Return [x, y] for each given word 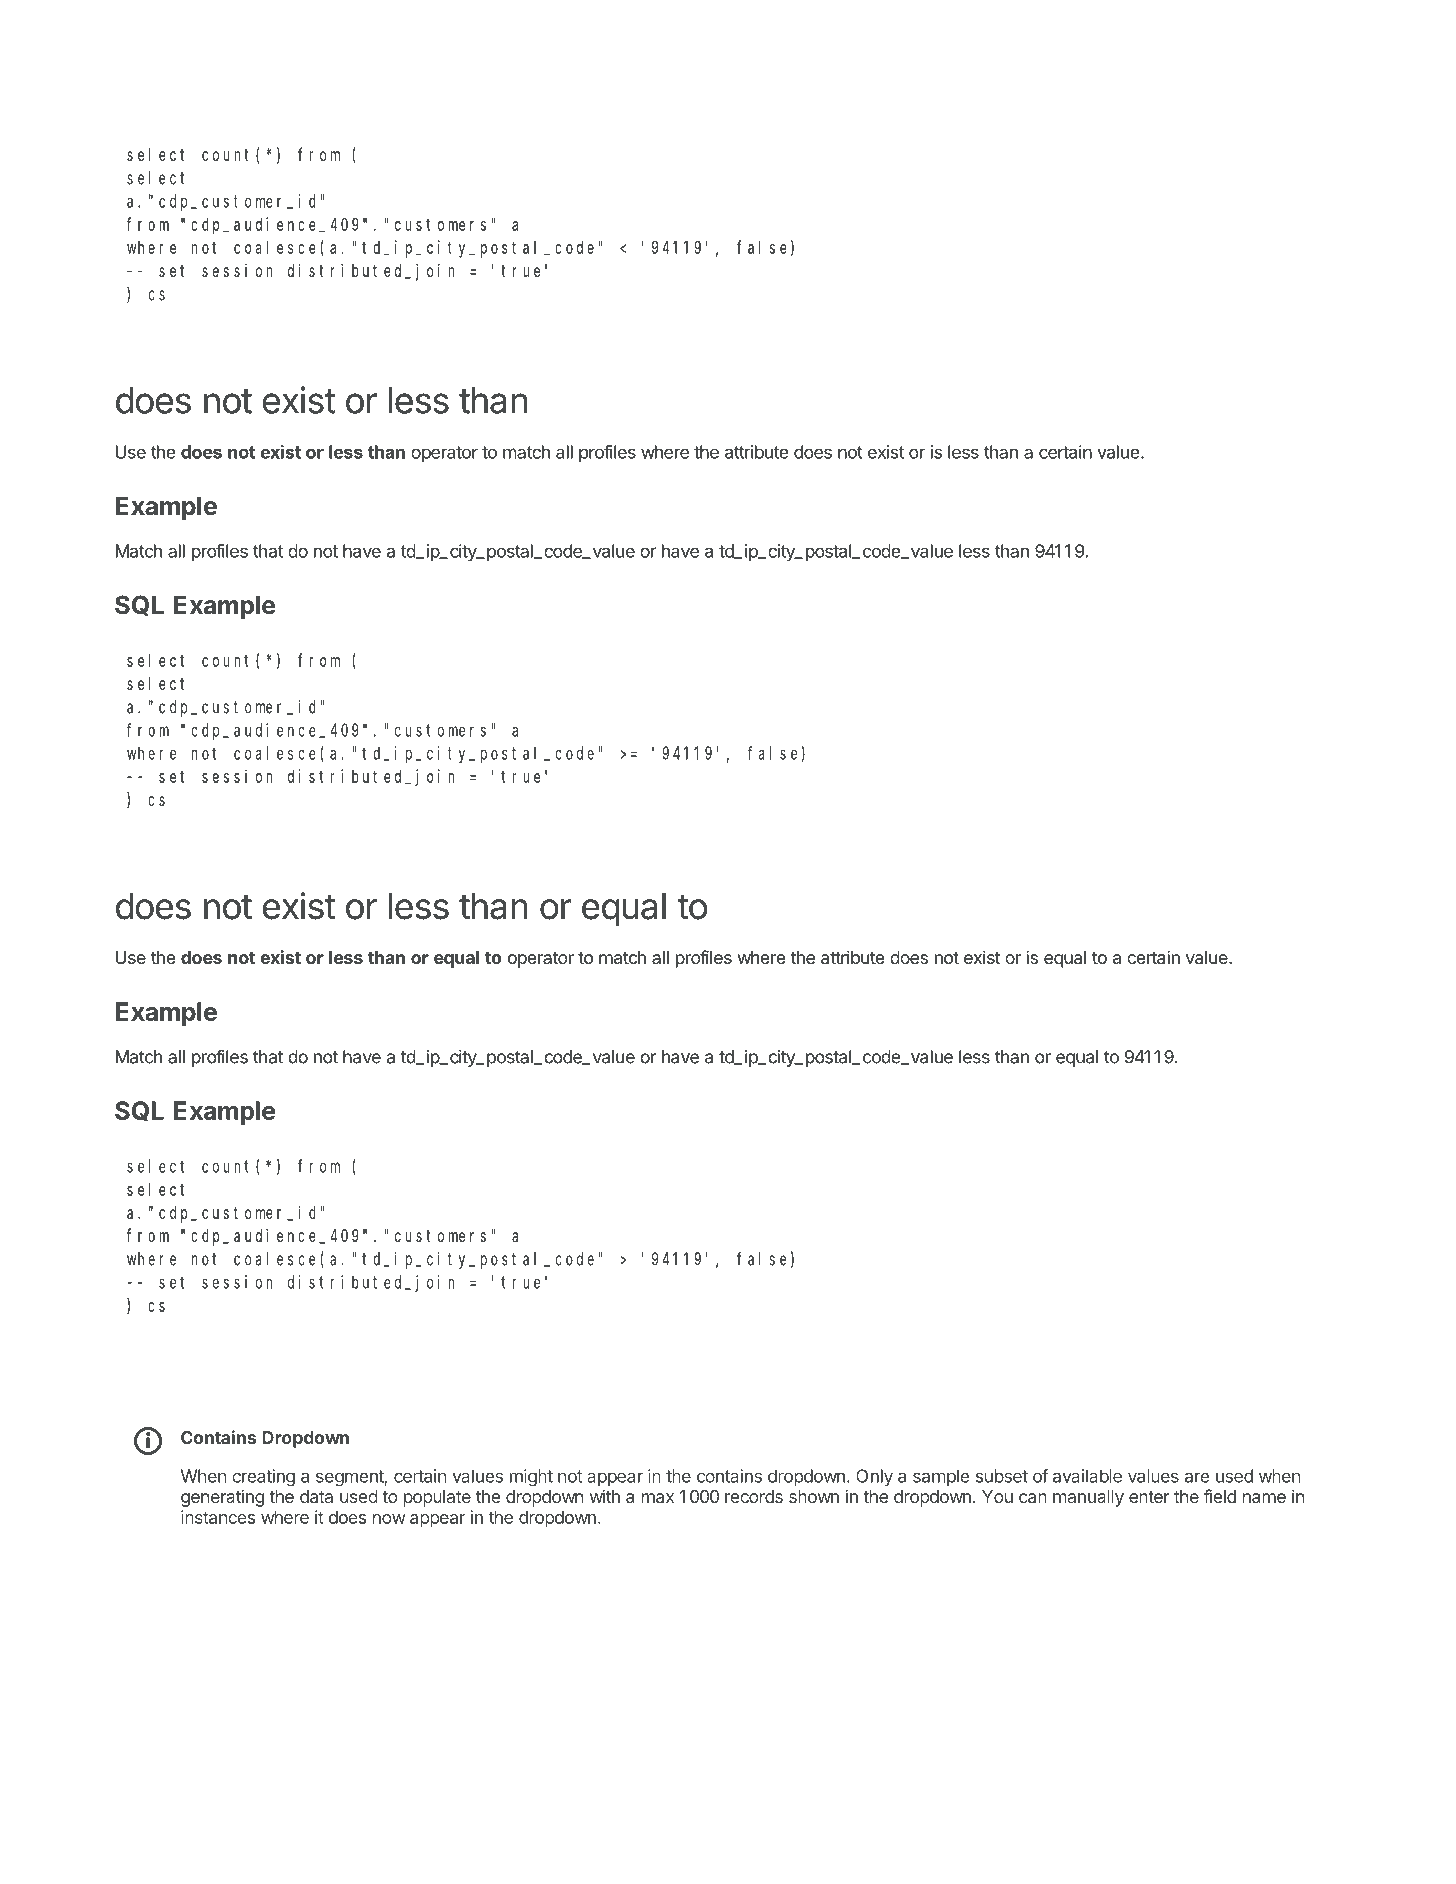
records [754, 1496]
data [316, 1496]
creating [263, 1477]
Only [874, 1477]
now [389, 1519]
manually [1088, 1498]
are [1197, 1477]
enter [1149, 1497]
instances [218, 1517]
